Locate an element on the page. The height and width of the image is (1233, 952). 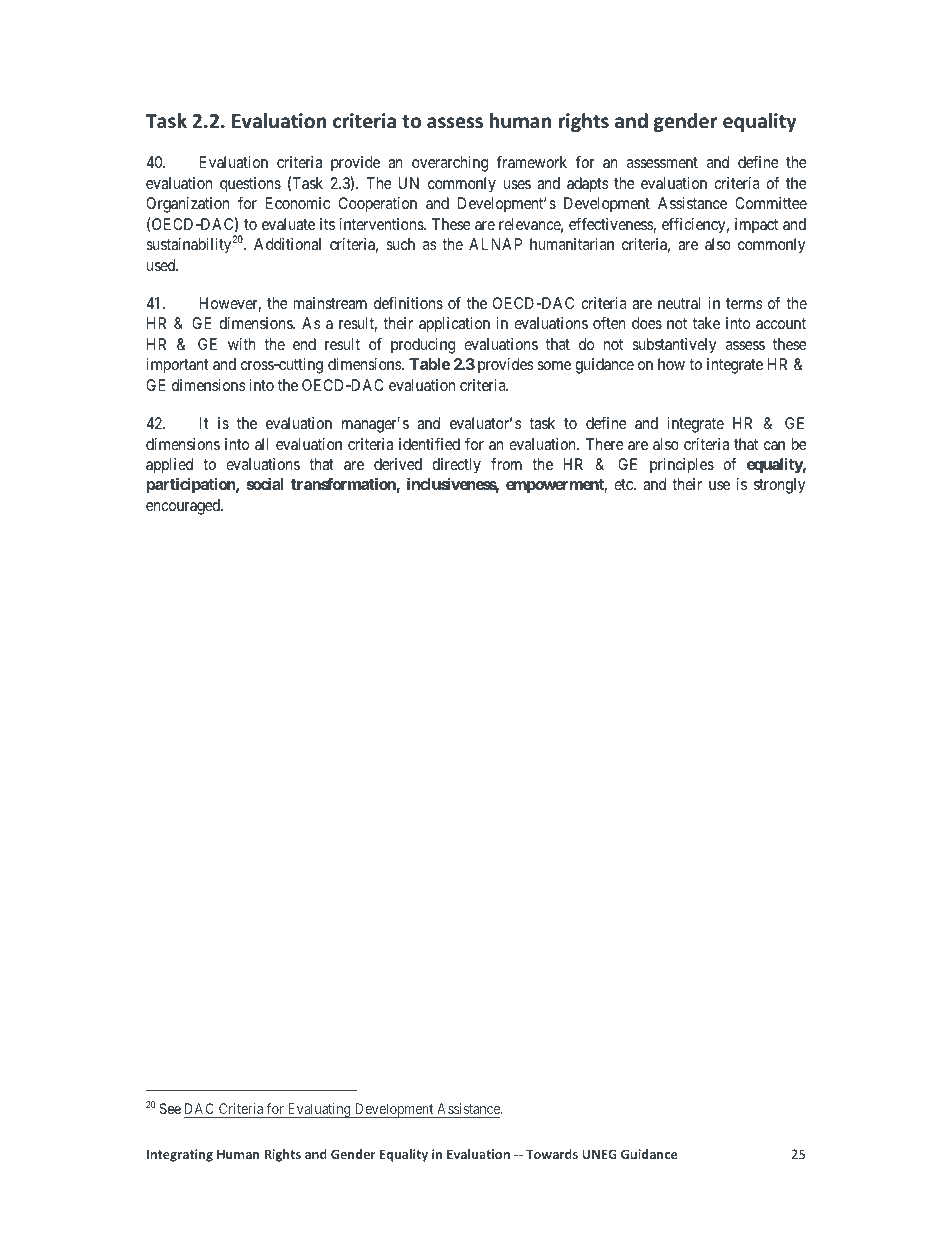
questions is located at coordinates (250, 185).
